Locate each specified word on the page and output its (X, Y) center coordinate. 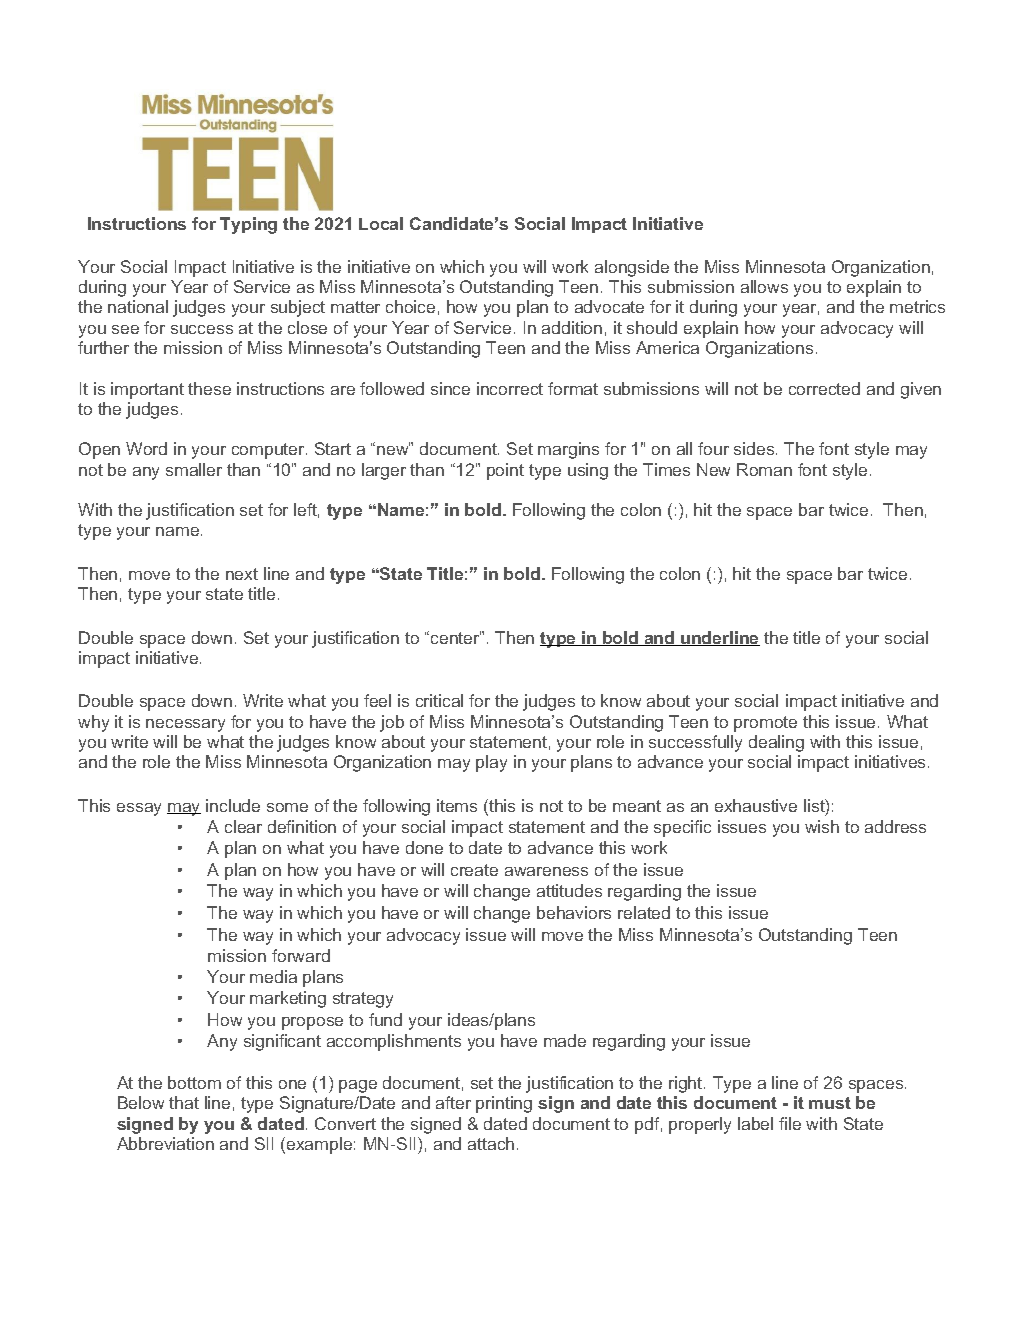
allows (764, 286)
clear (243, 826)
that (184, 1102)
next (242, 574)
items (457, 805)
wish (822, 826)
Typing (248, 225)
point (505, 471)
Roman (764, 469)
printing (504, 1104)
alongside (632, 268)
